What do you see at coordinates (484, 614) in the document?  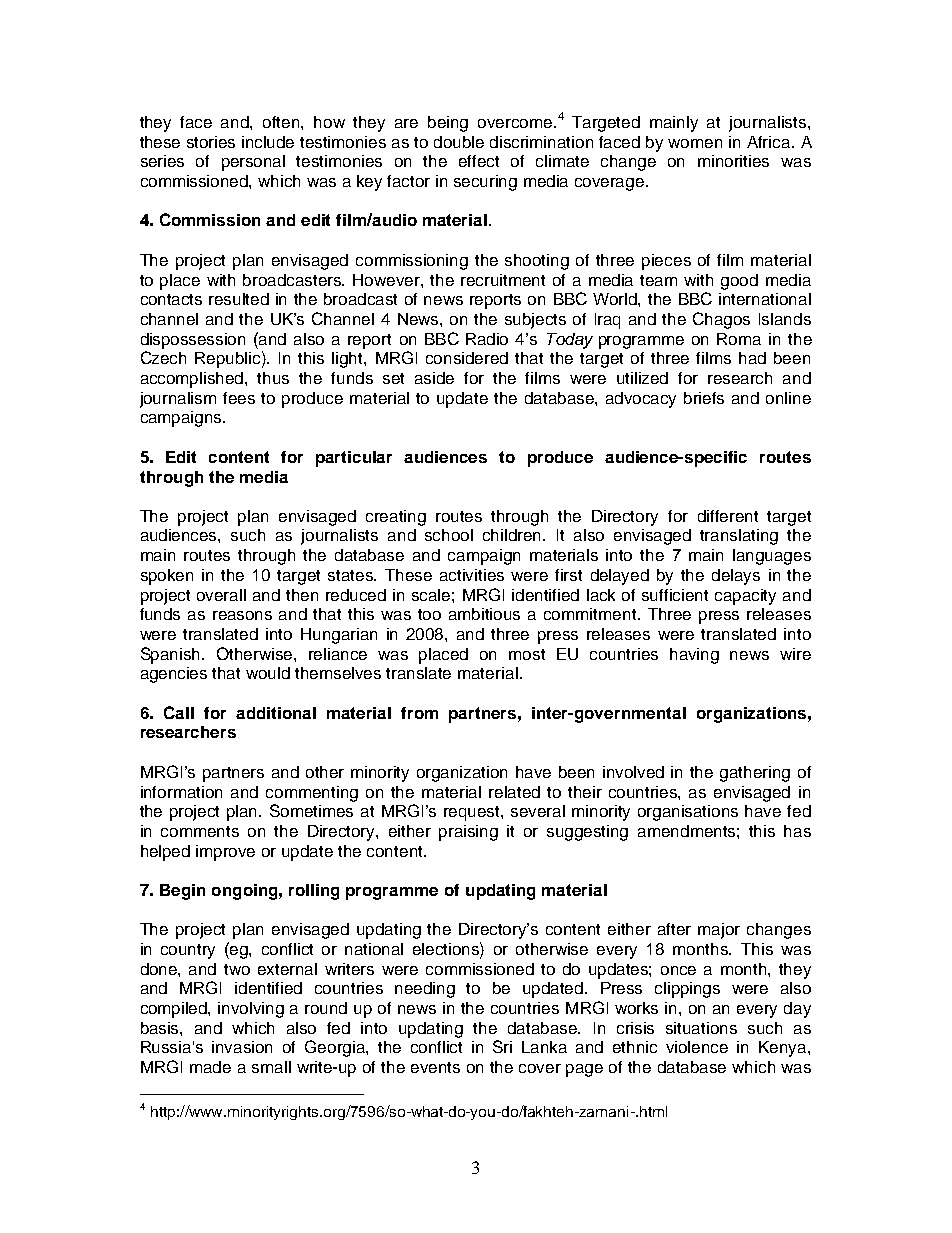 I see `ambitious` at bounding box center [484, 614].
